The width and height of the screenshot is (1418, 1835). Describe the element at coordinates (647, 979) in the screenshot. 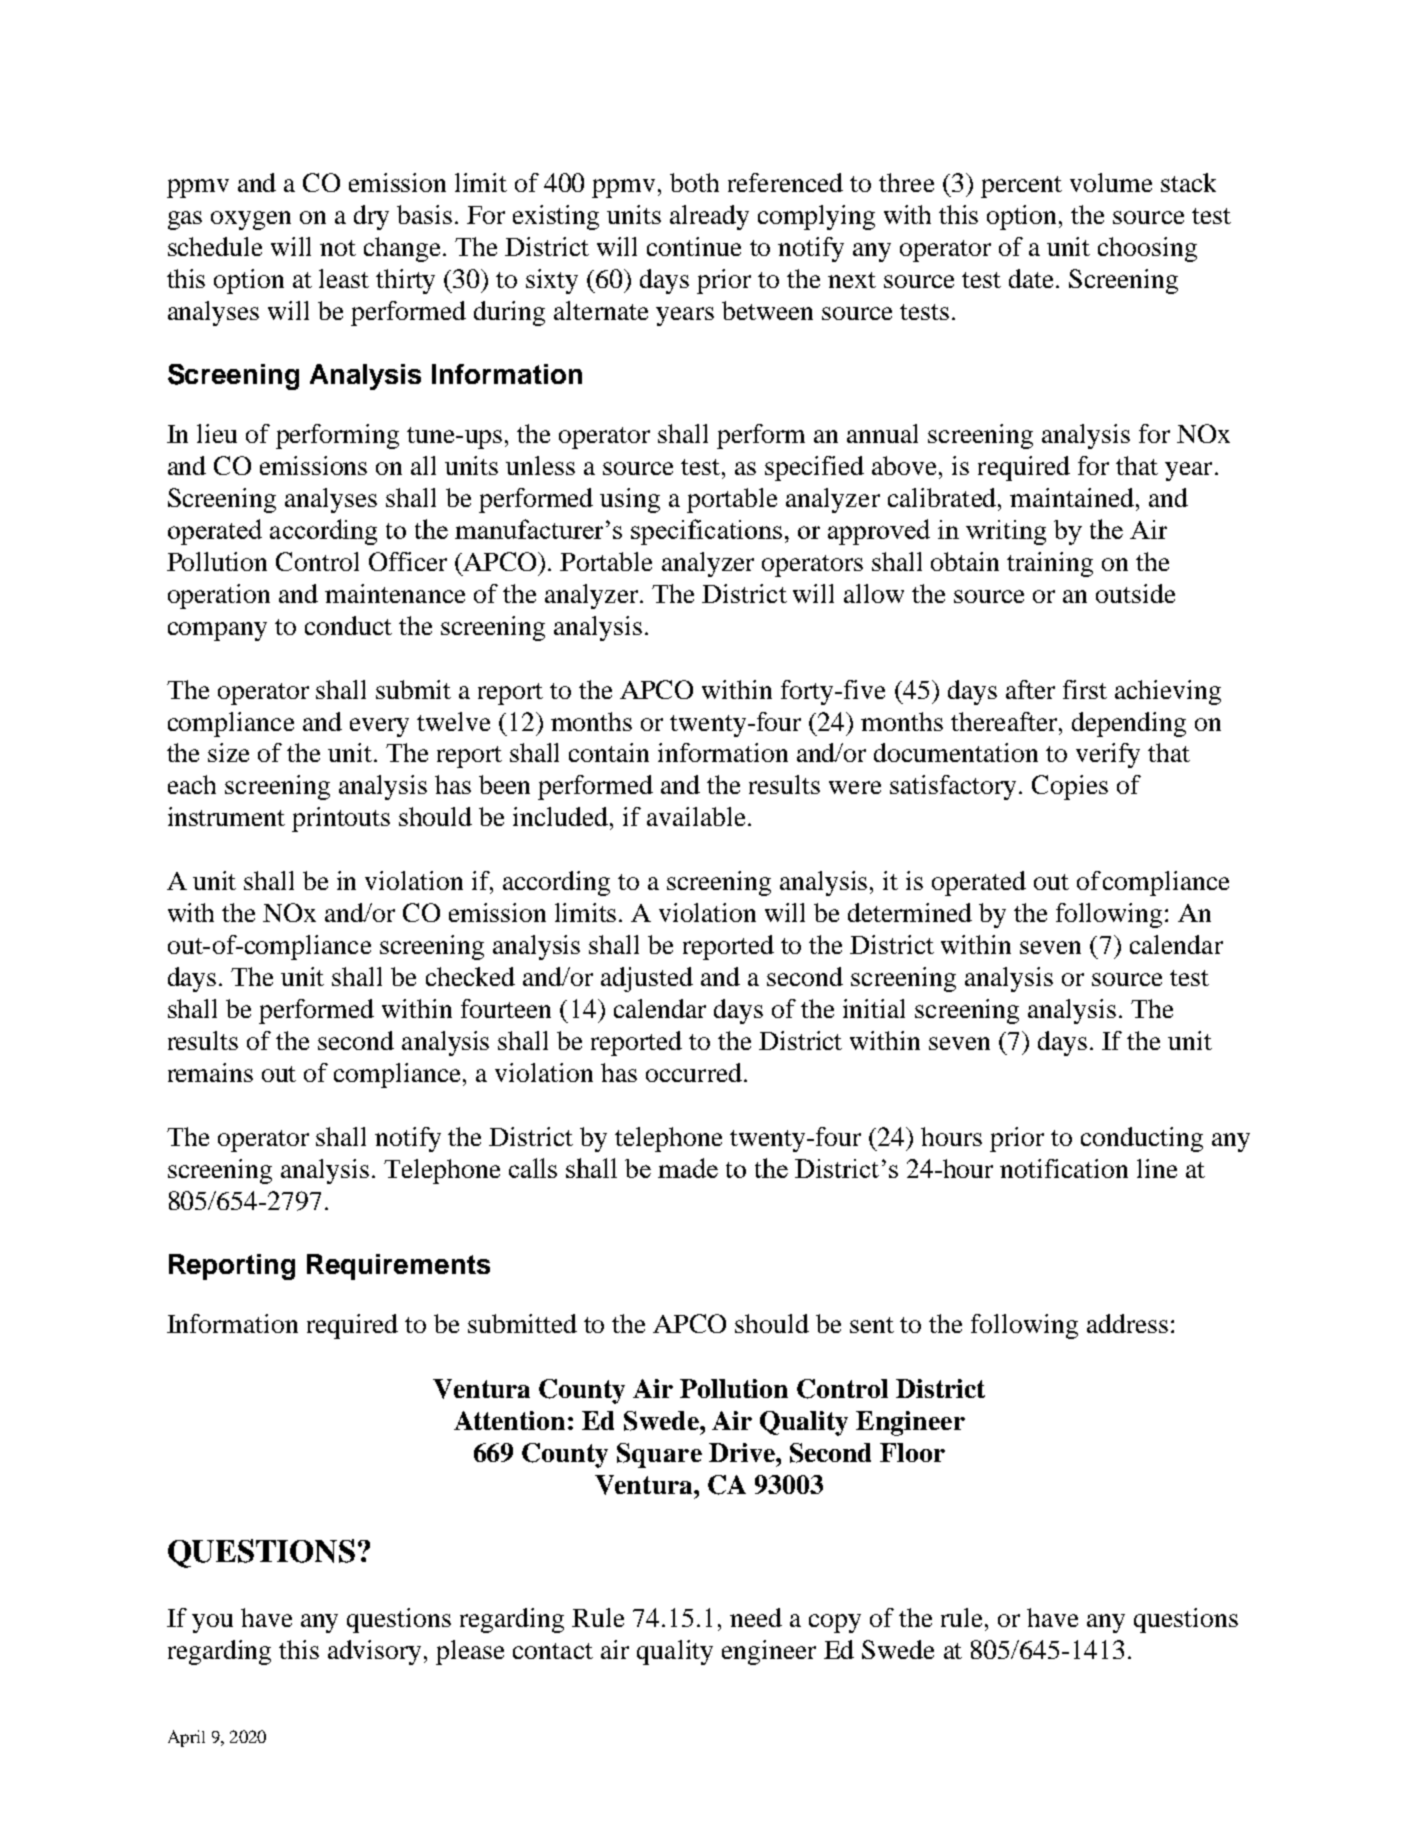

I see `adjusted` at that location.
